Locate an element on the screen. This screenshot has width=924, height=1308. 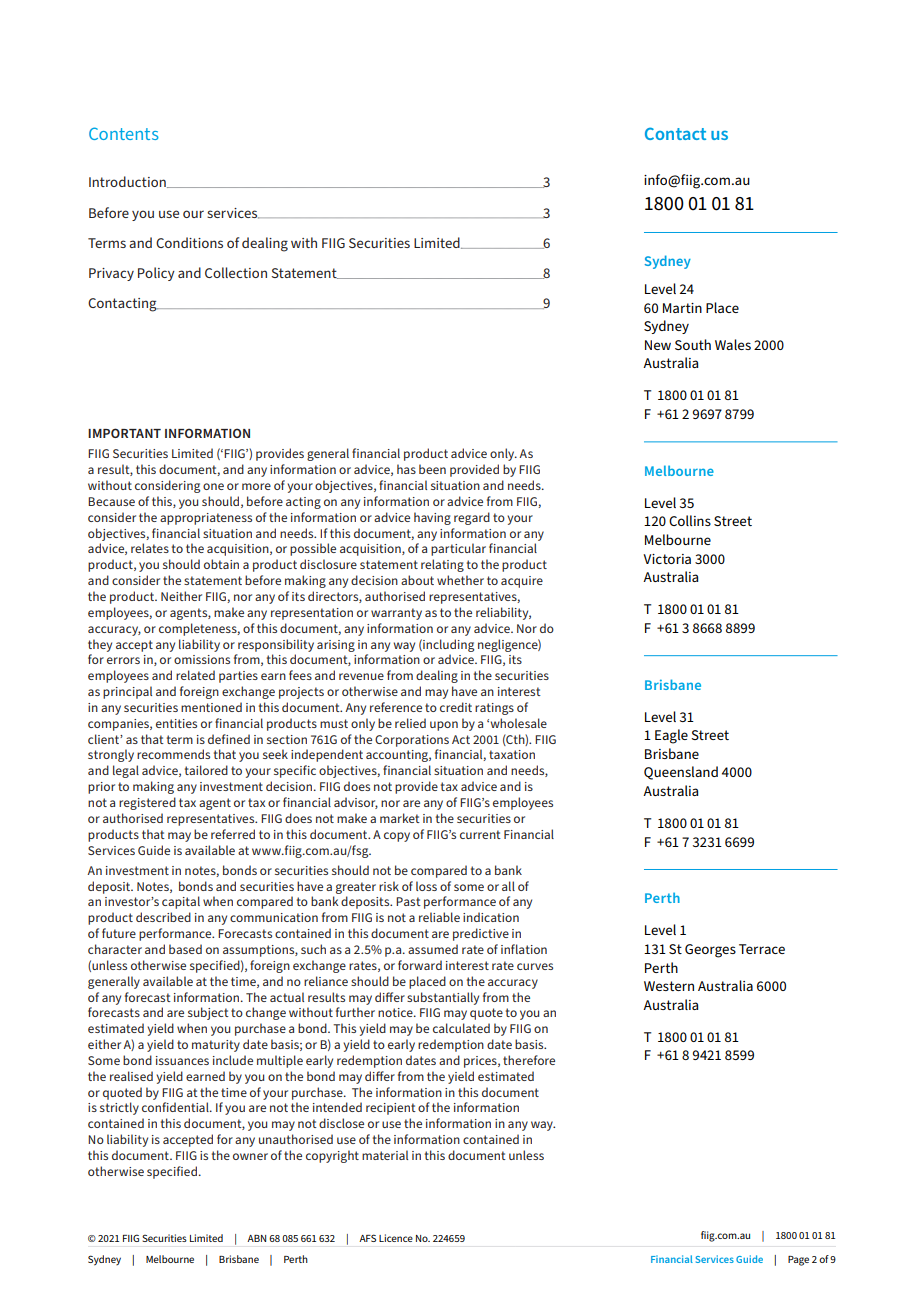
Martin is located at coordinates (682, 308).
